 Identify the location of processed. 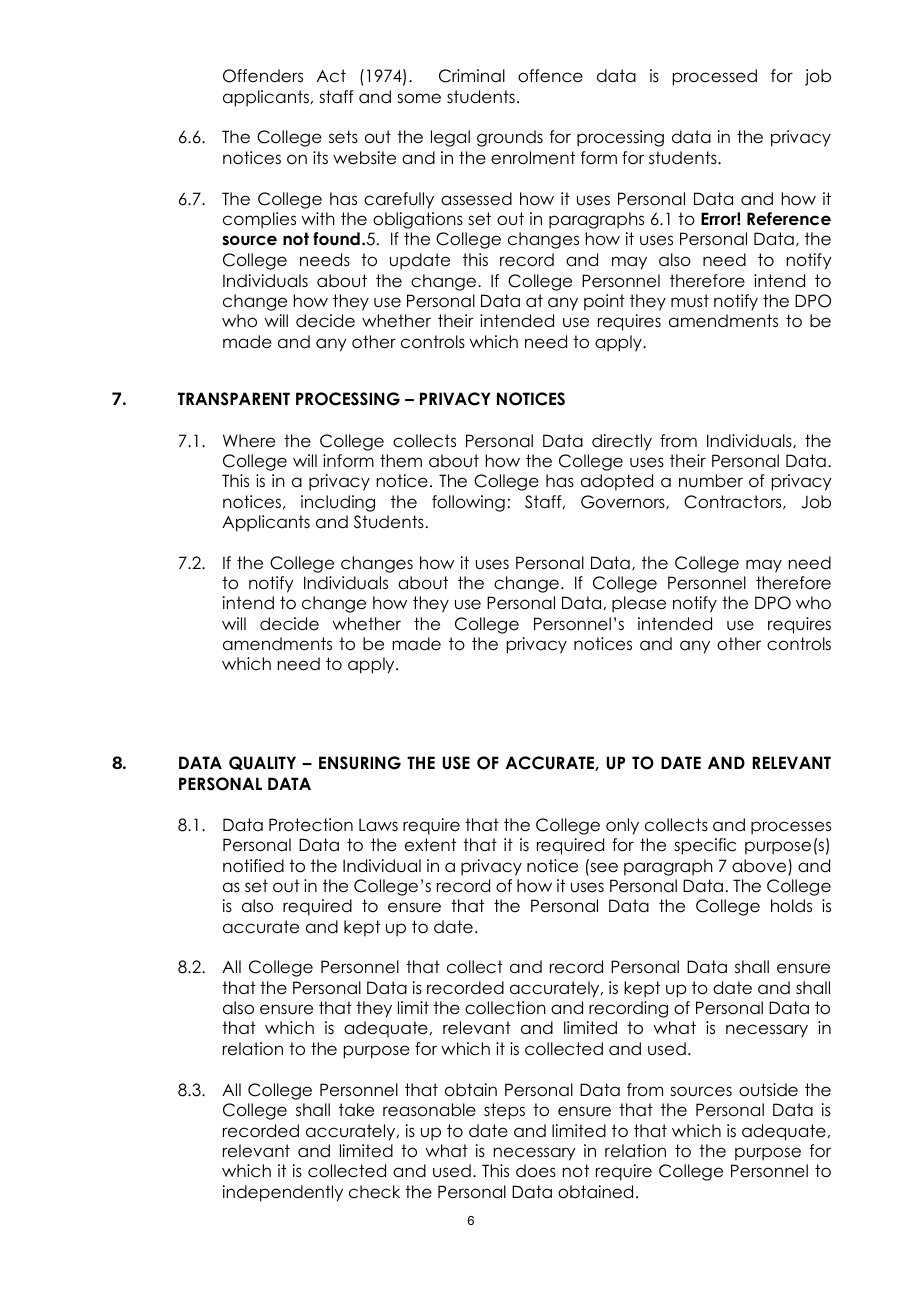
(715, 77).
